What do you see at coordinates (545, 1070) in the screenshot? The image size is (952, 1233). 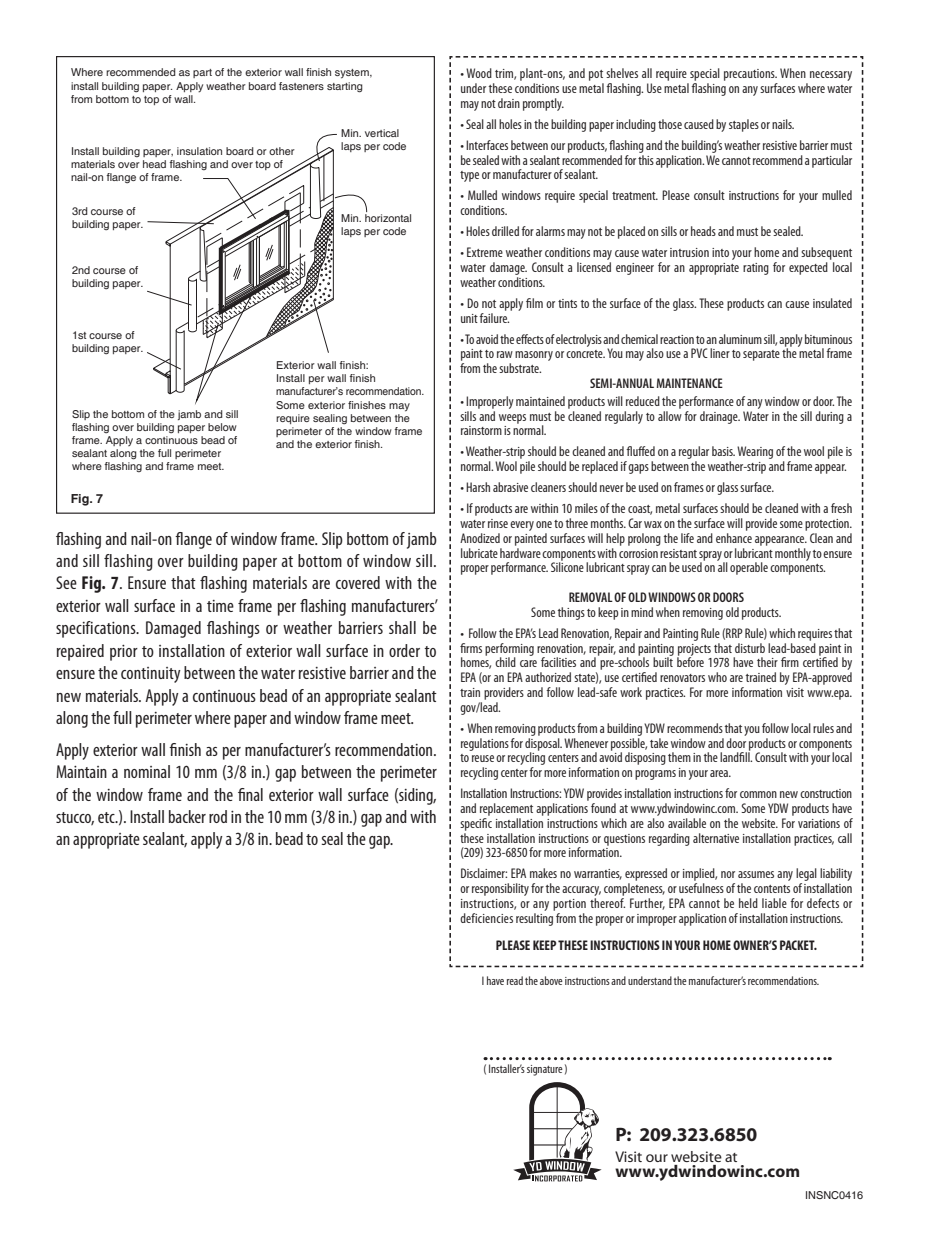 I see `signature` at bounding box center [545, 1070].
